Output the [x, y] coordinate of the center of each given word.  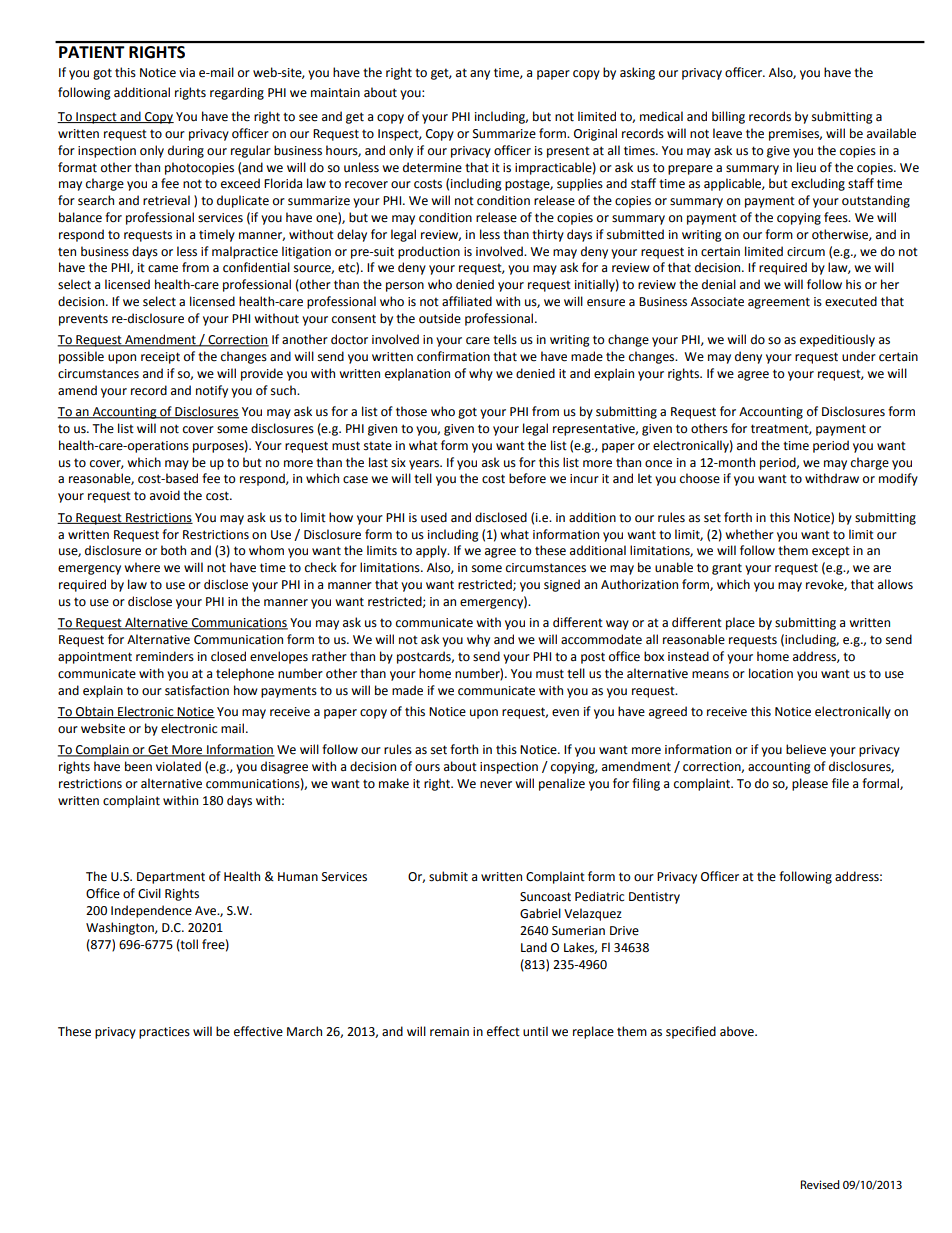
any [480, 75]
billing [728, 117]
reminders [165, 656]
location [771, 673]
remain [449, 1032]
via [187, 72]
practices [164, 1033]
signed [562, 585]
